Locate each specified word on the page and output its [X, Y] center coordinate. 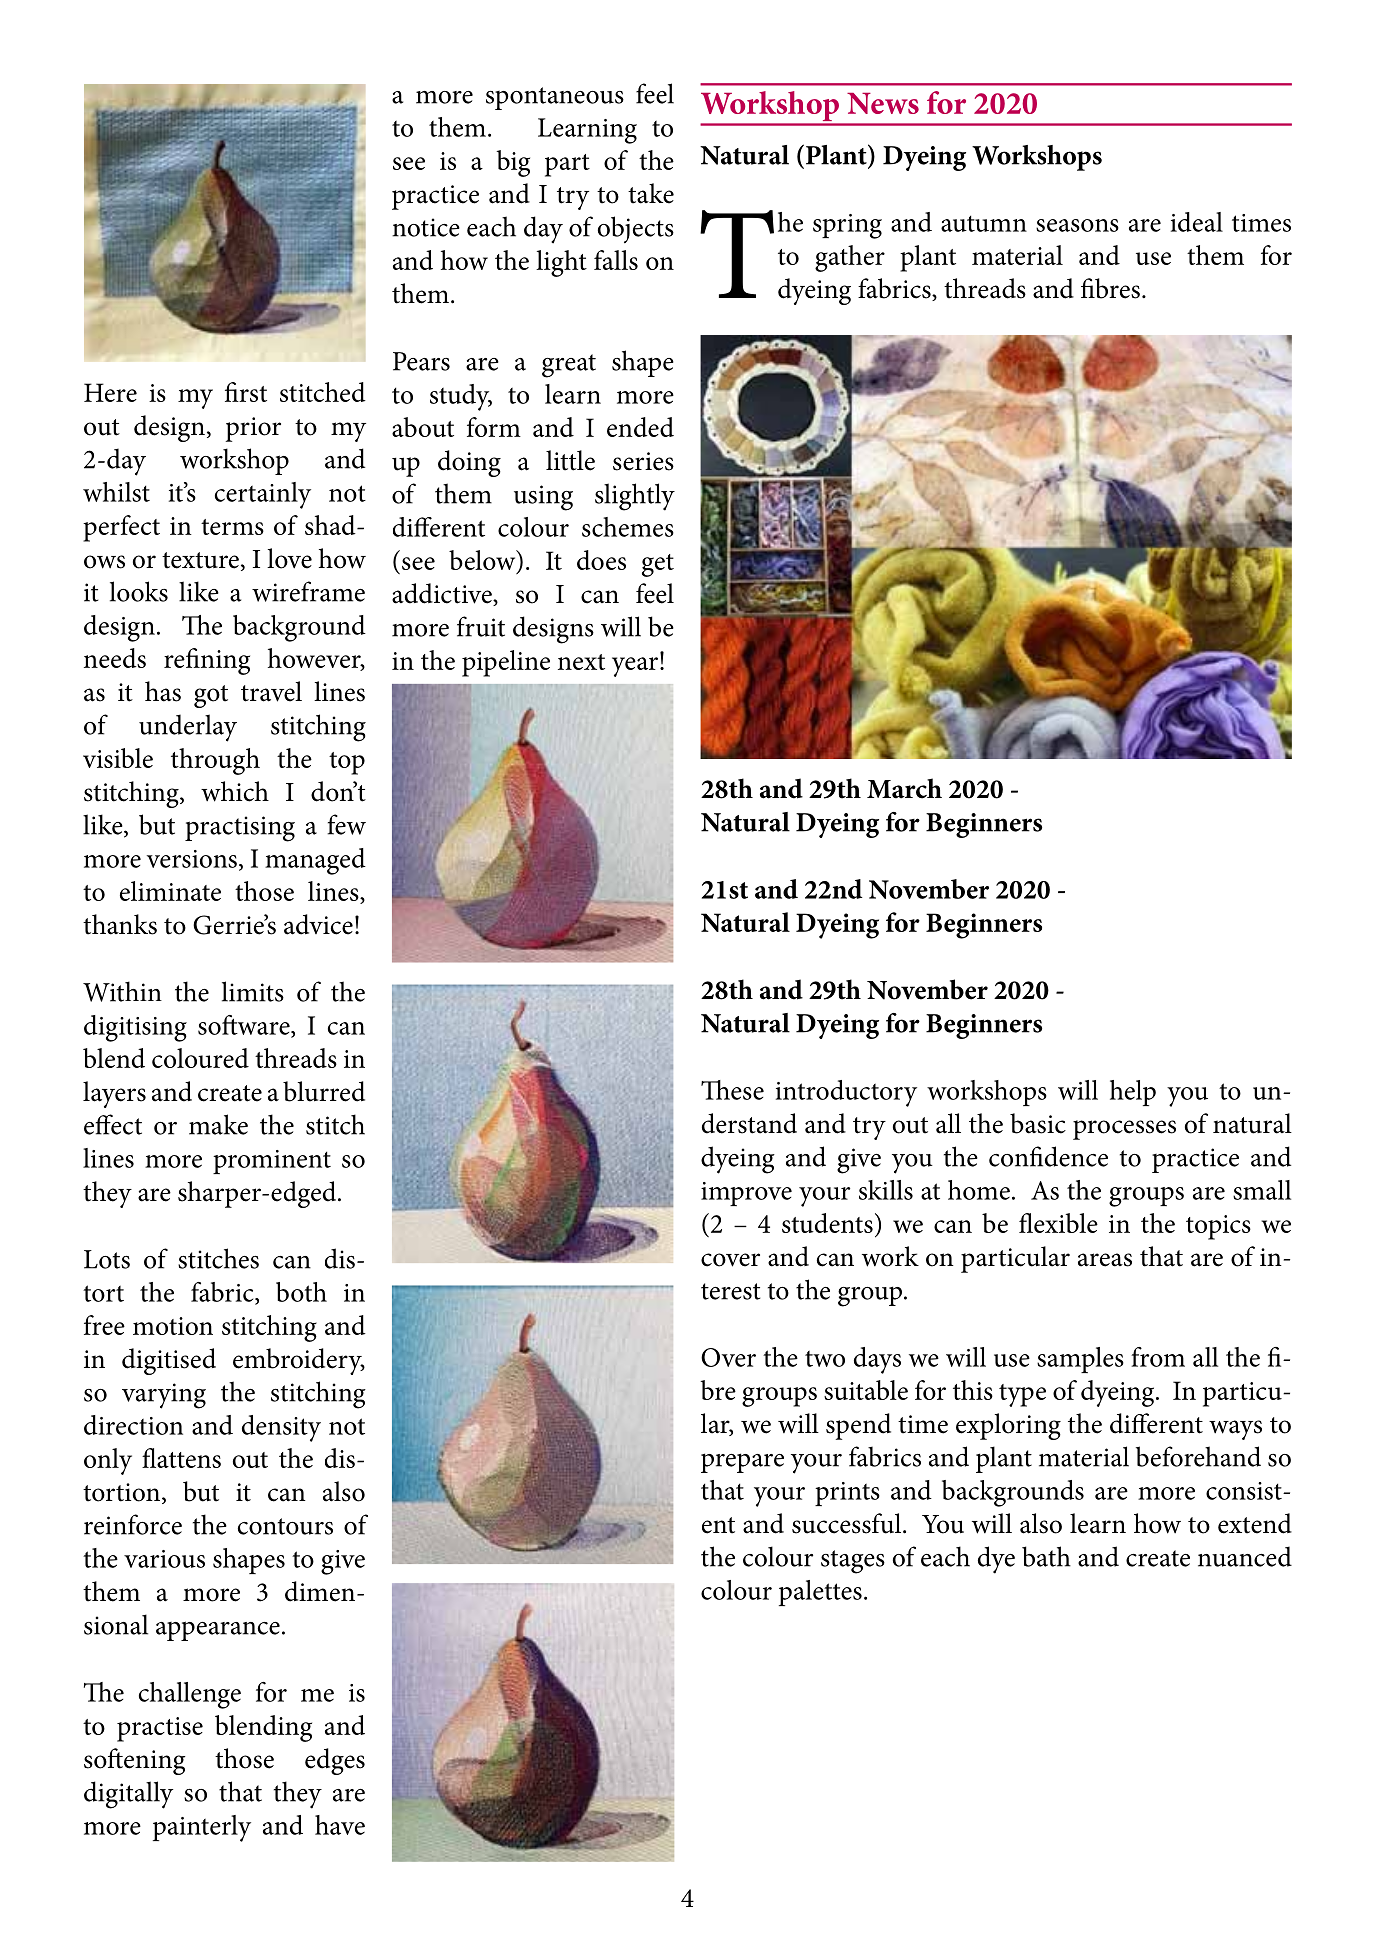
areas [1105, 1260]
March [904, 788]
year [636, 665]
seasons [1077, 225]
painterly [202, 1828]
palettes [820, 1593]
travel [271, 691]
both [301, 1292]
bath [1046, 1556]
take [651, 193]
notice [426, 227]
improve [746, 1194]
